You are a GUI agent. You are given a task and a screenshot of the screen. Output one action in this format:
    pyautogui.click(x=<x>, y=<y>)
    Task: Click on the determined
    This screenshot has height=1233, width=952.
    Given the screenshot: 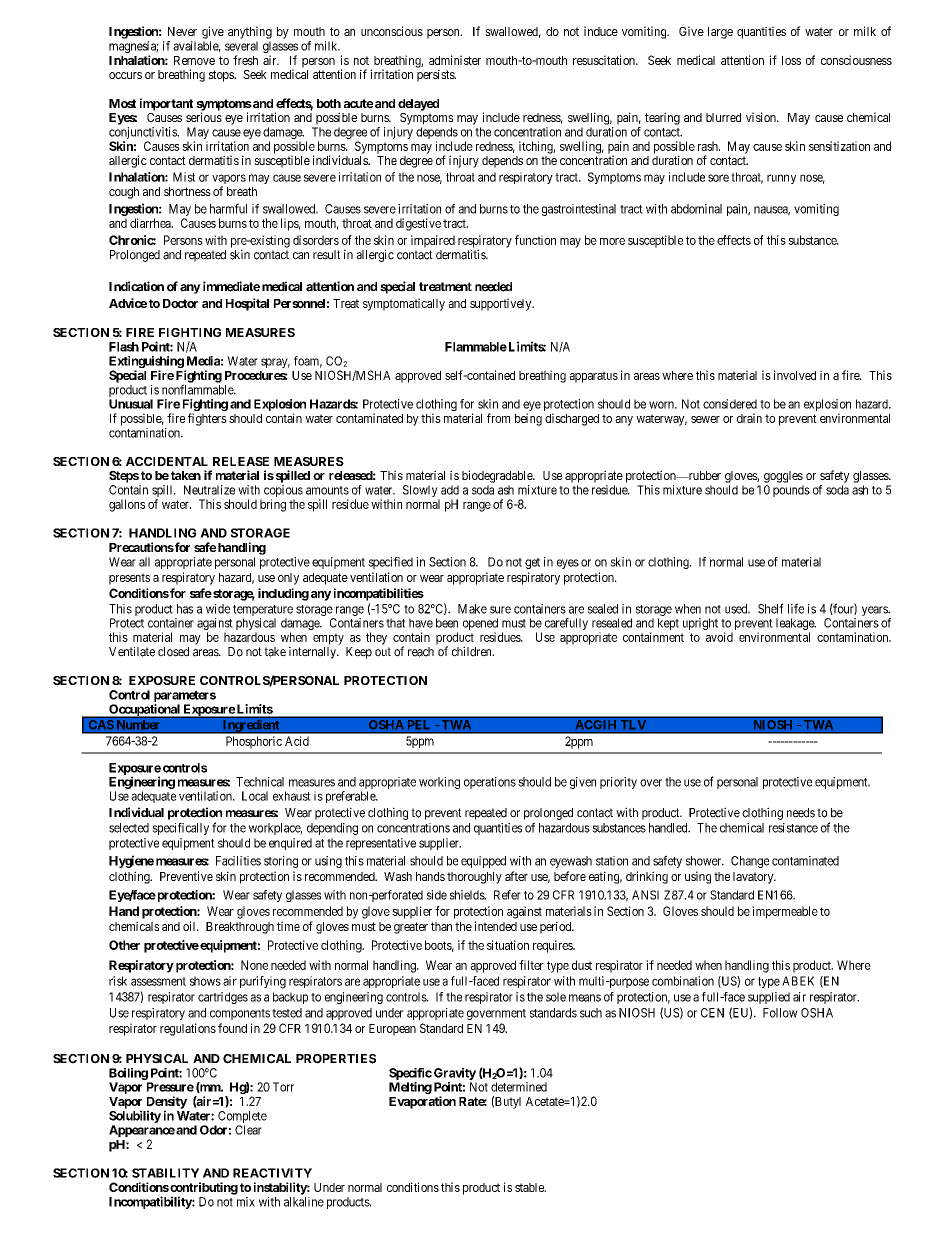 What is the action you would take?
    pyautogui.click(x=519, y=1087)
